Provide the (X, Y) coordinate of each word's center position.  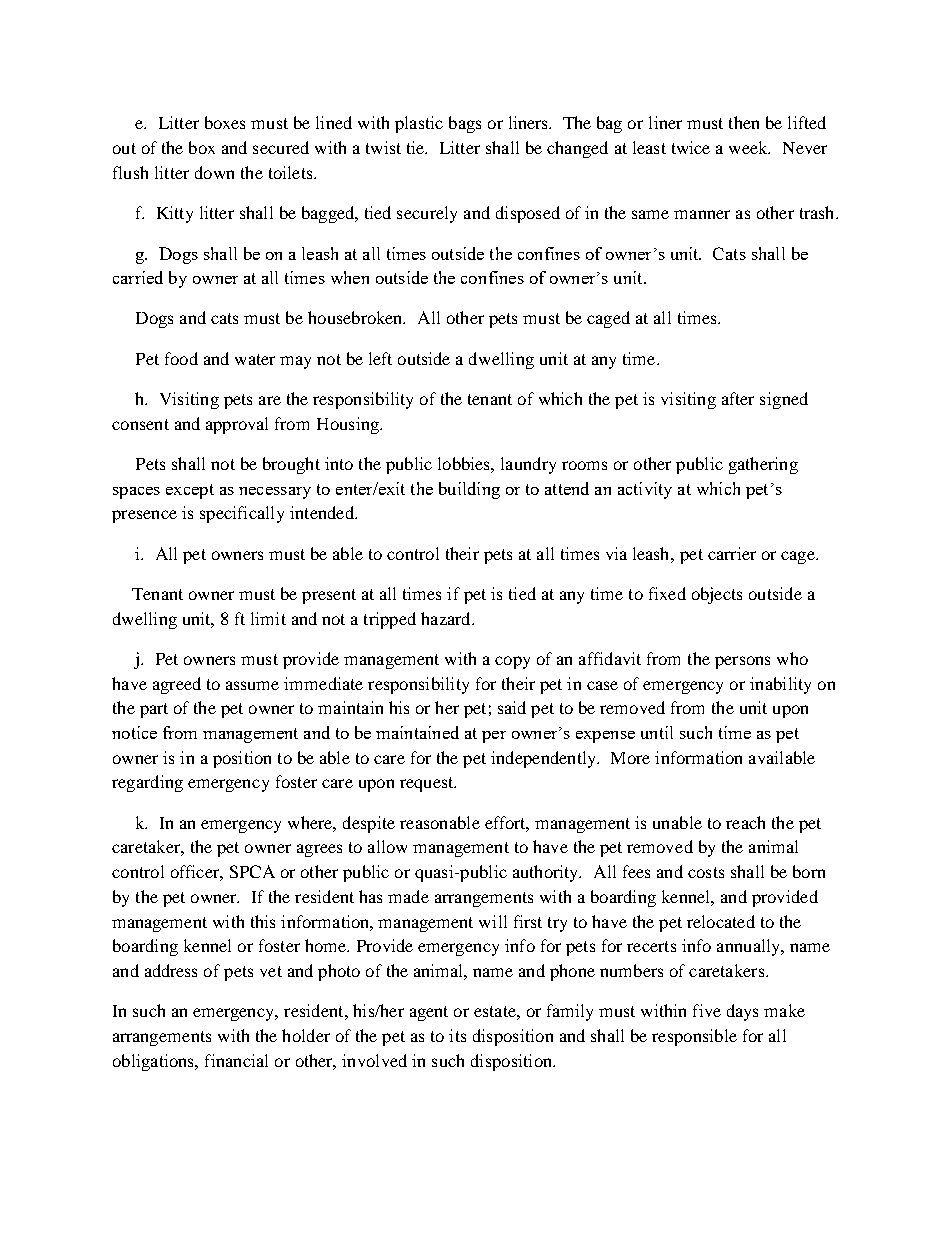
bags (465, 124)
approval (237, 425)
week (749, 147)
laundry (528, 465)
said (512, 707)
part (154, 710)
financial (236, 1060)
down (214, 172)
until (657, 732)
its (457, 1035)
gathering (763, 465)
